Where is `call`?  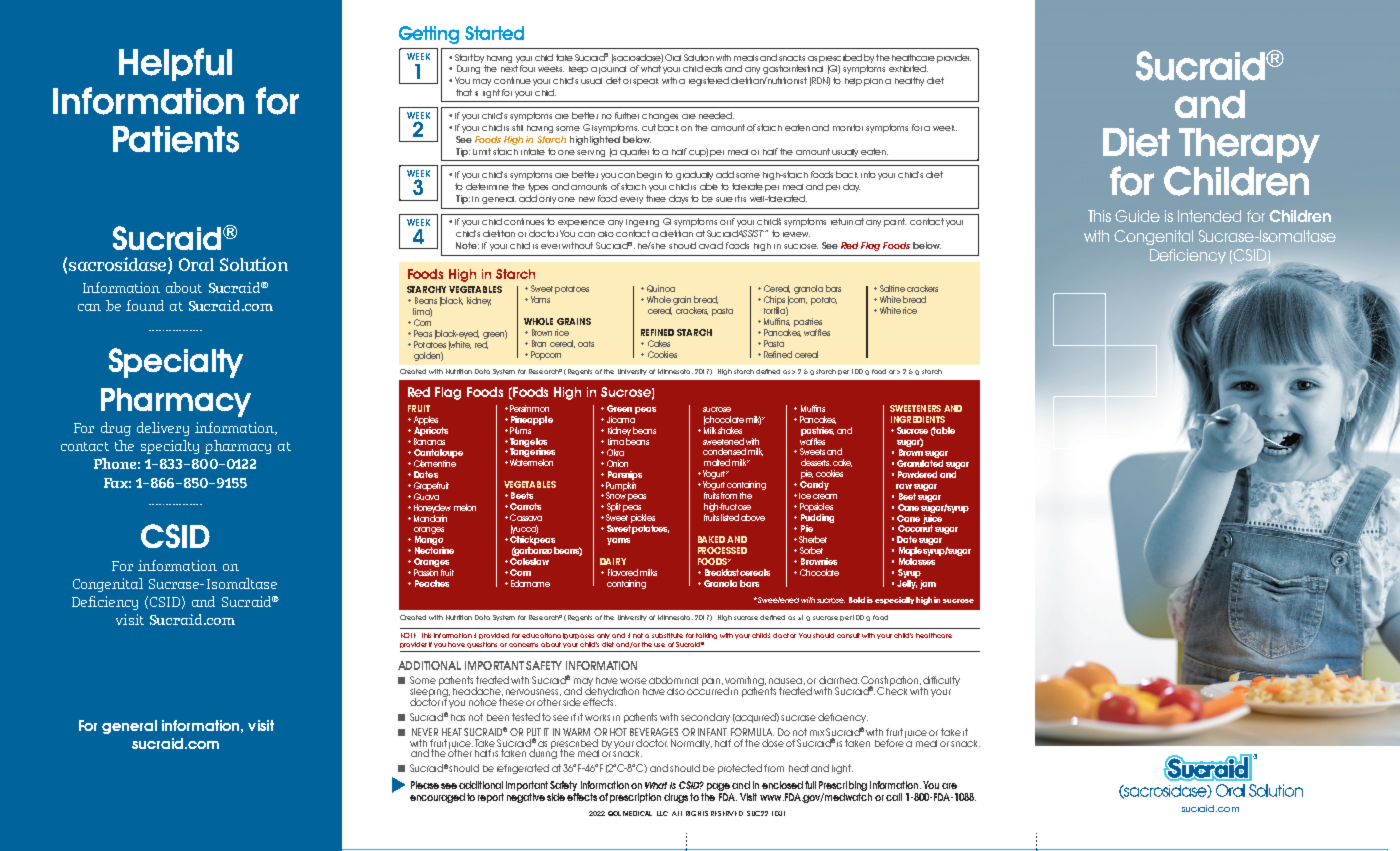 call is located at coordinates (894, 797).
